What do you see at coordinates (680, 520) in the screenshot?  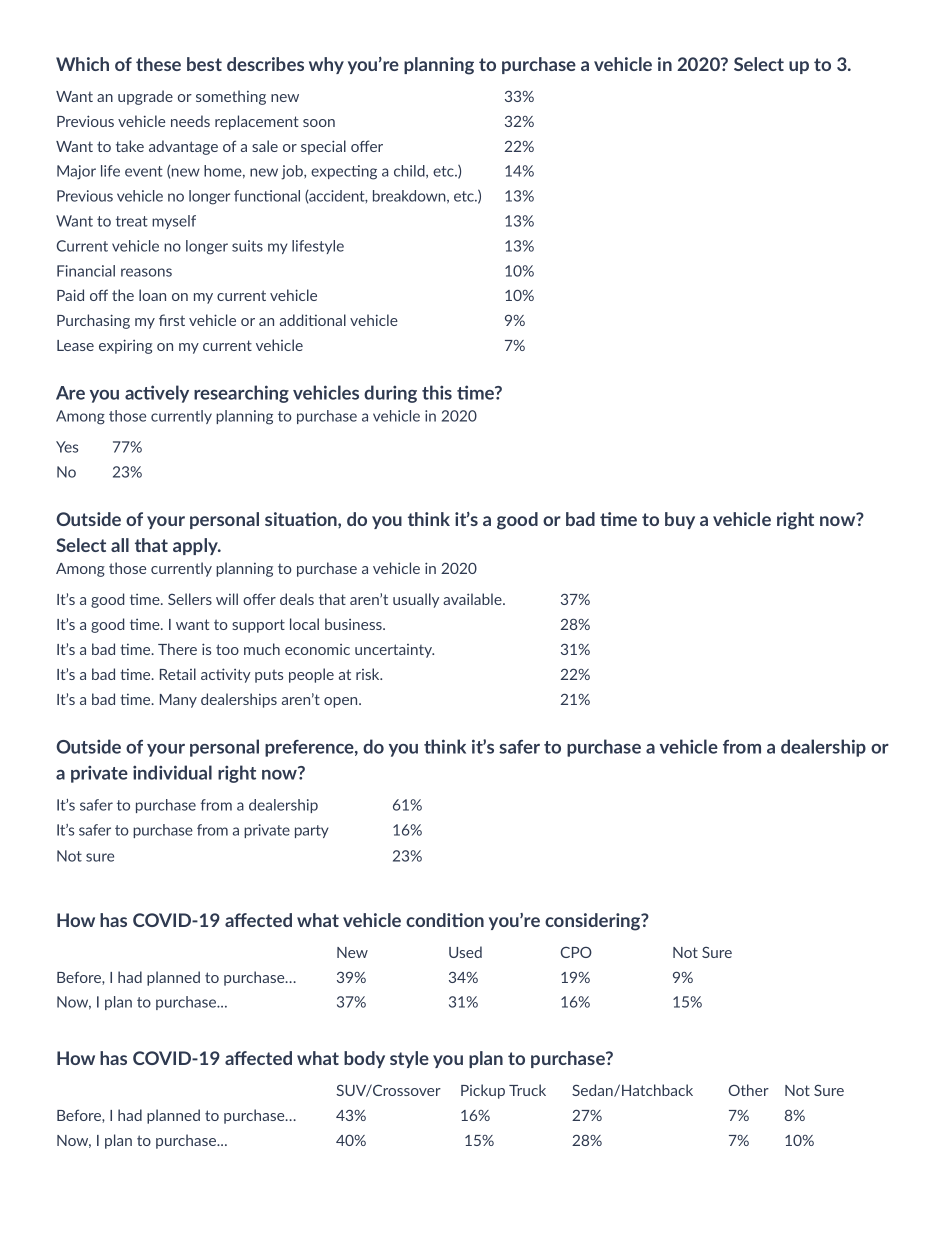 I see `buy` at bounding box center [680, 520].
